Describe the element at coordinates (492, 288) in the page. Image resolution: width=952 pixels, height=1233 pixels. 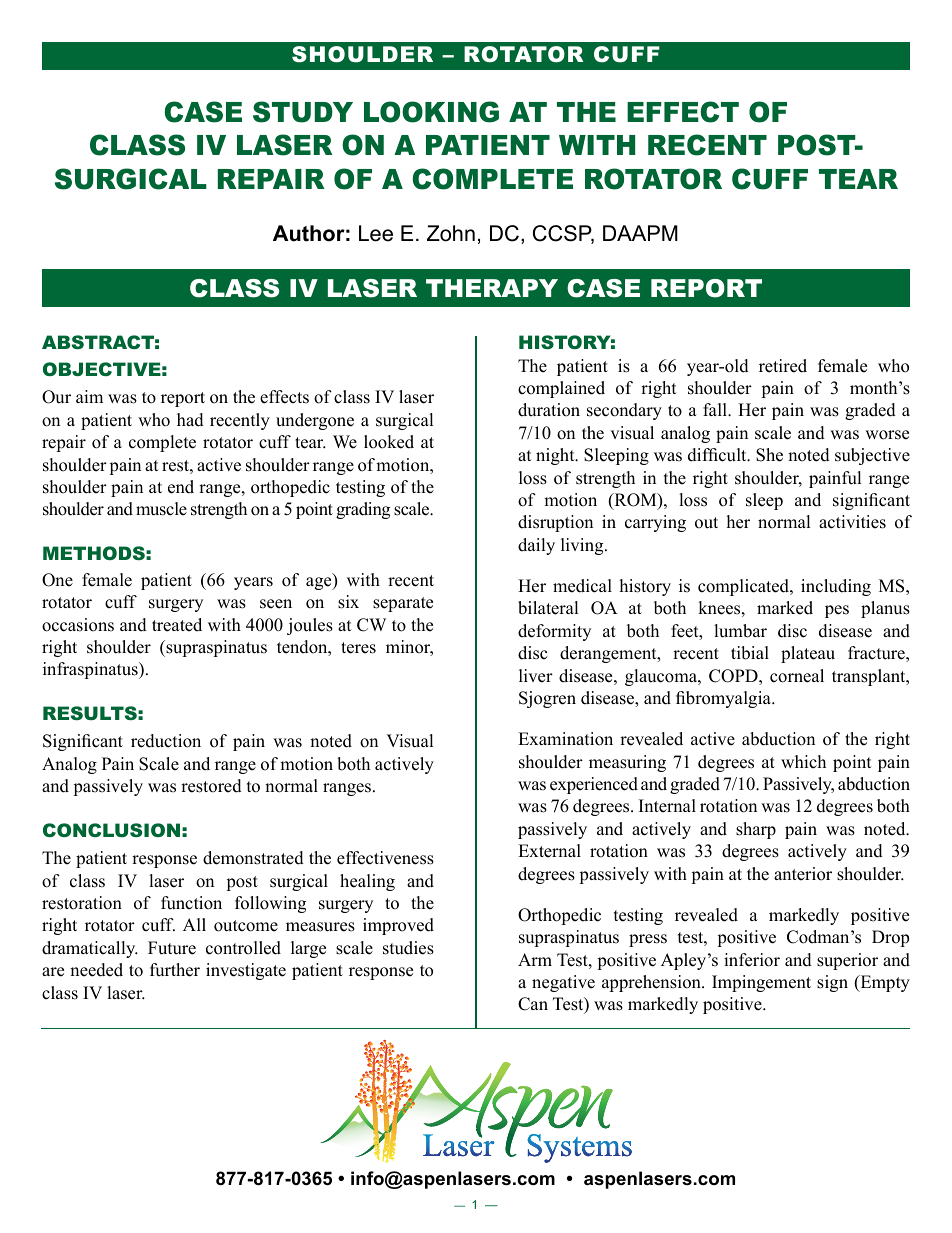
I see `THERAPY` at that location.
